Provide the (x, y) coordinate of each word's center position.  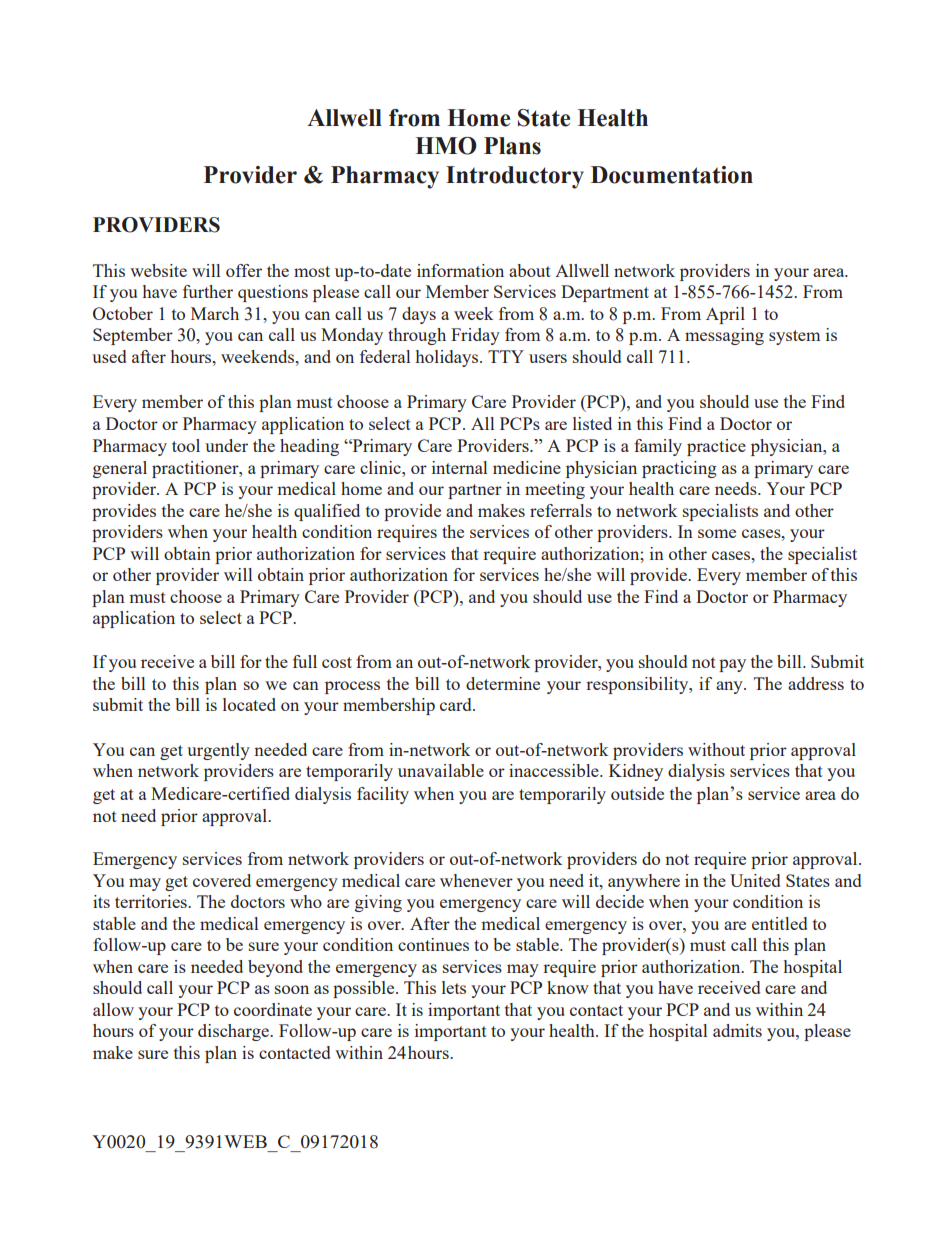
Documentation (672, 175)
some (717, 533)
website (158, 270)
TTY (506, 356)
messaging (724, 336)
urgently (218, 751)
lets (454, 987)
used (109, 356)
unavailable (441, 770)
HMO (446, 146)
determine (503, 683)
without (716, 749)
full (305, 661)
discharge (234, 1032)
